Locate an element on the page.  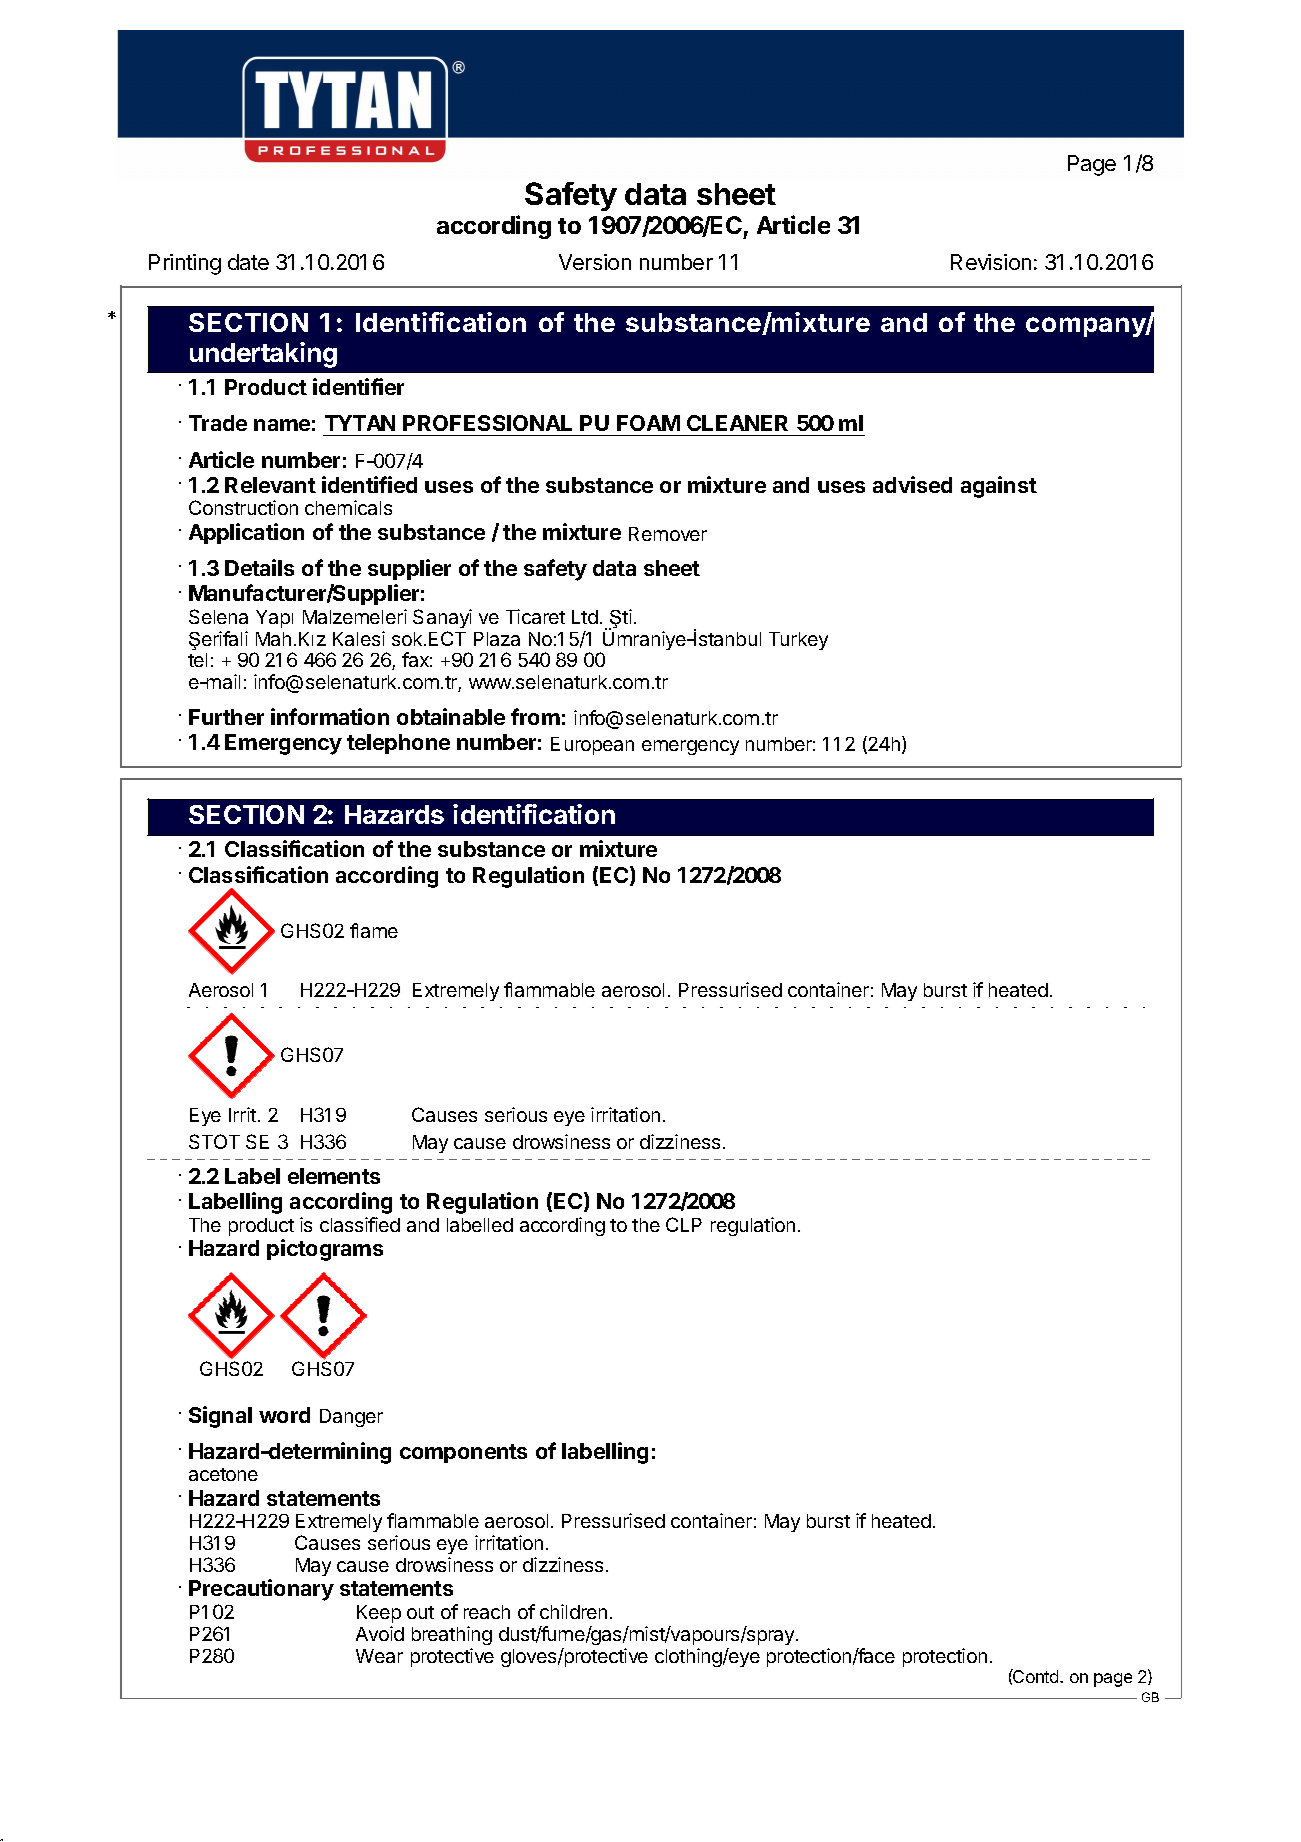
CLP is located at coordinates (684, 1224).
